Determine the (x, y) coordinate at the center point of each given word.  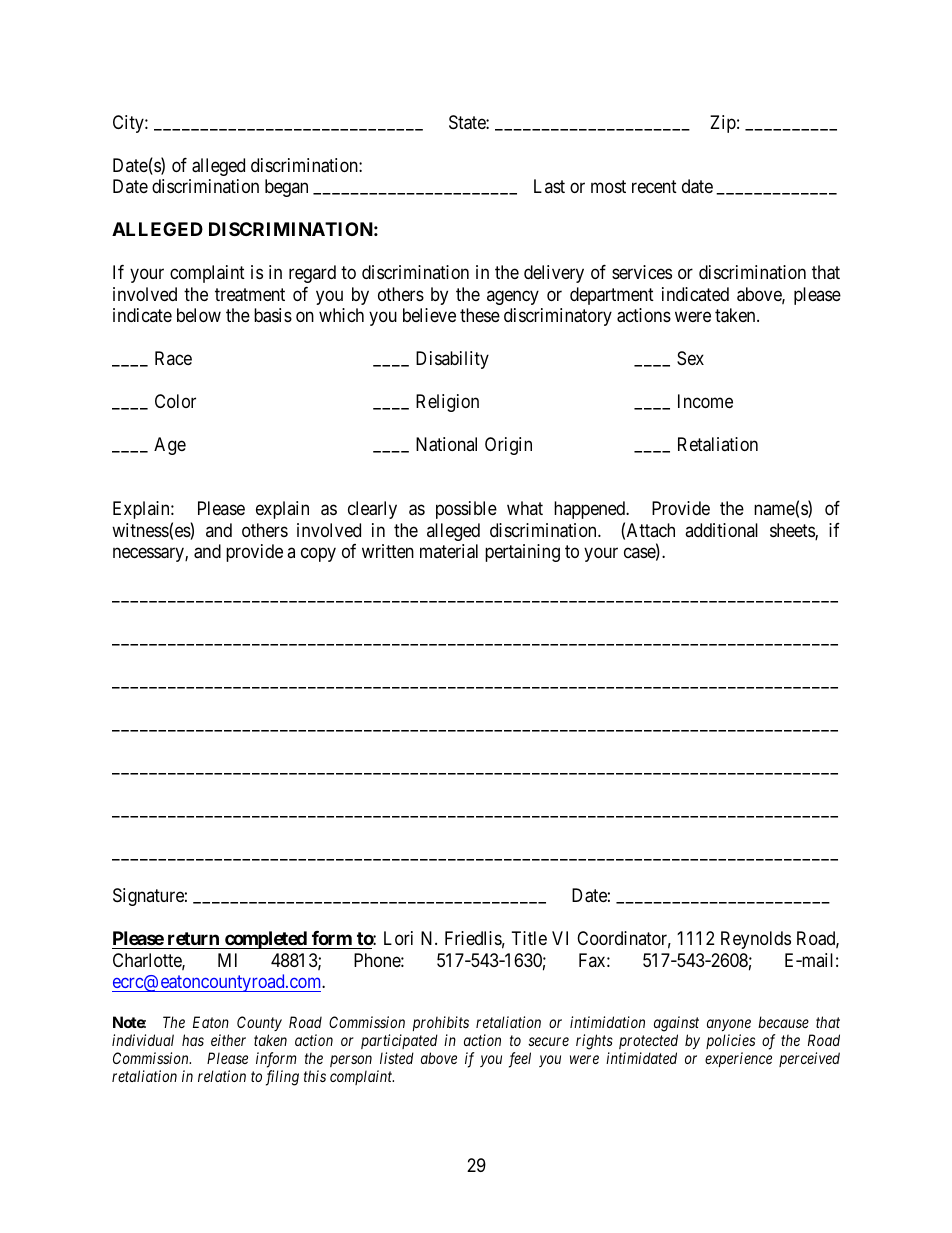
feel (520, 1060)
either (228, 1040)
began (286, 188)
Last (549, 186)
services (642, 272)
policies (730, 1041)
